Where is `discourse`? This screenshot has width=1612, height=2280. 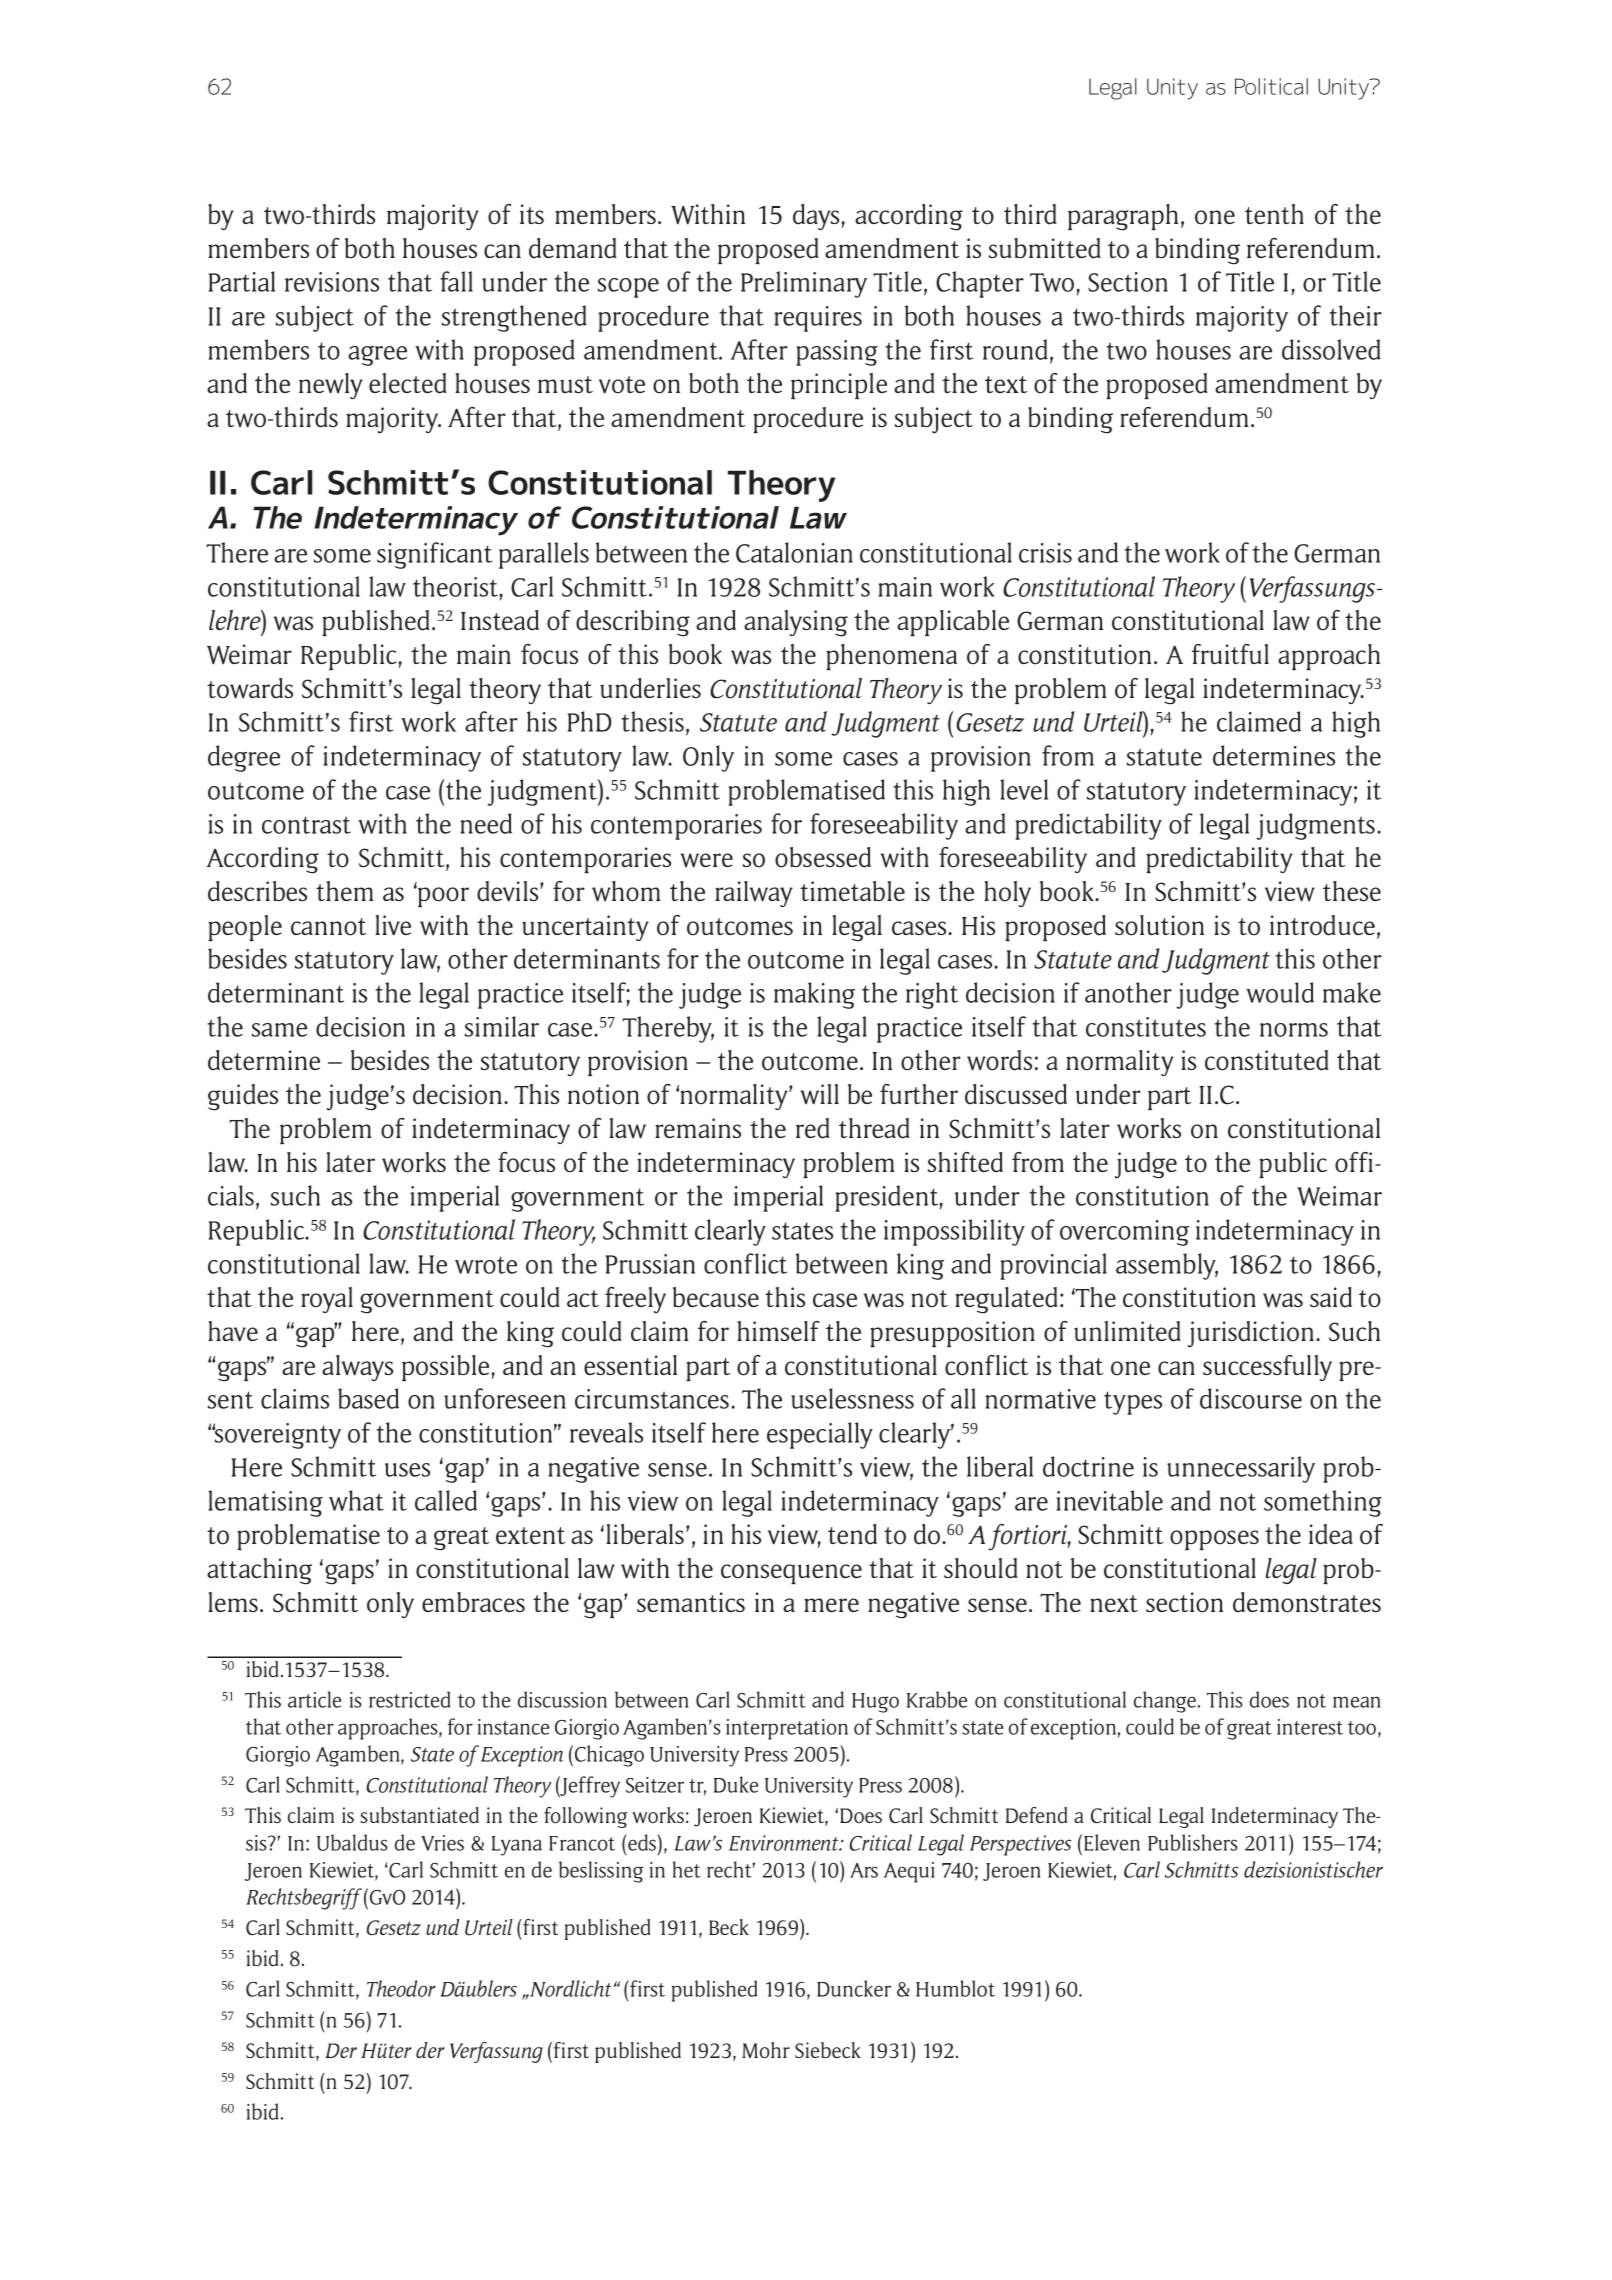 discourse is located at coordinates (1251, 1398).
